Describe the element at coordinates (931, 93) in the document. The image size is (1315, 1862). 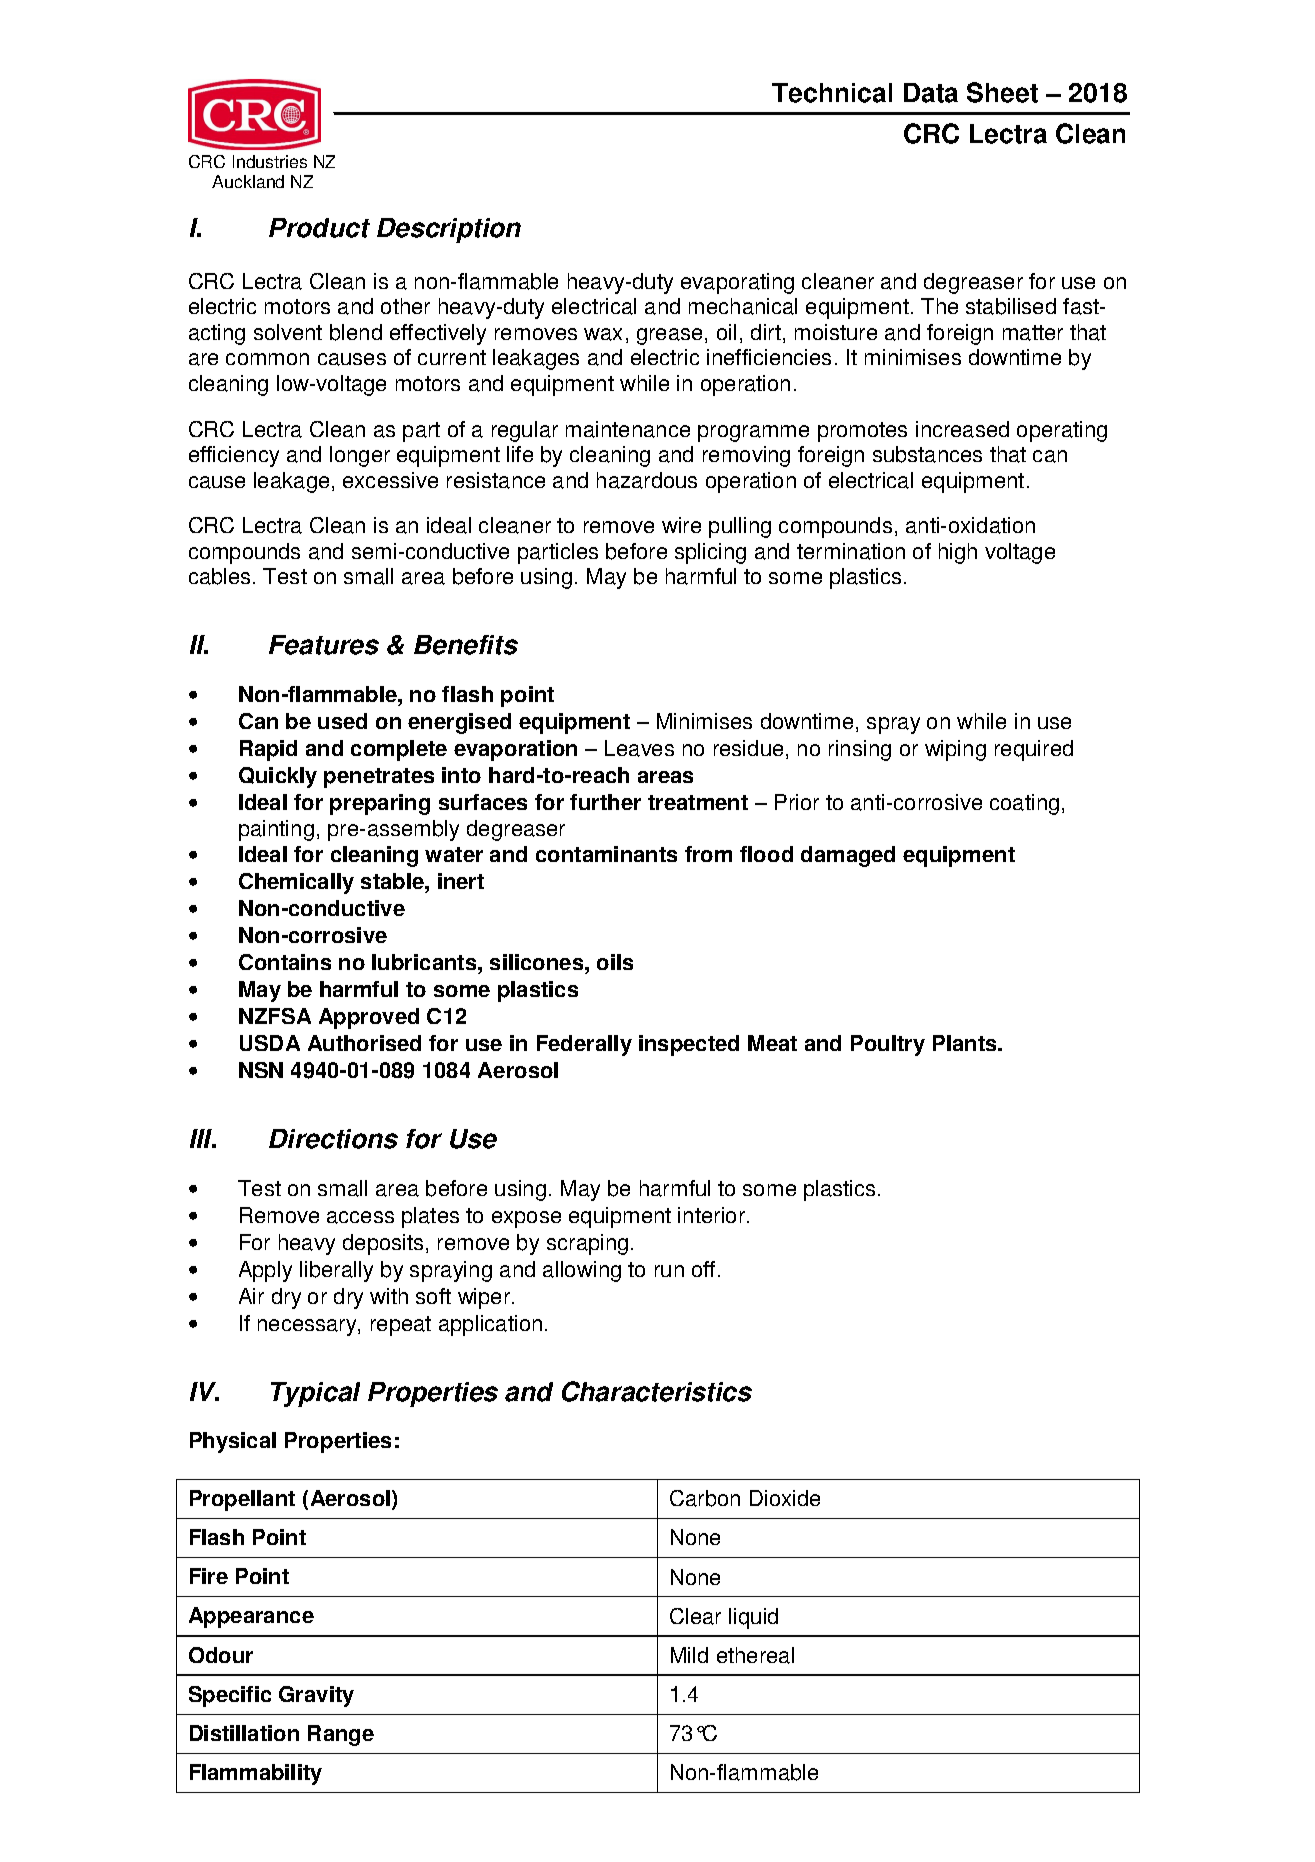
I see `Data` at that location.
